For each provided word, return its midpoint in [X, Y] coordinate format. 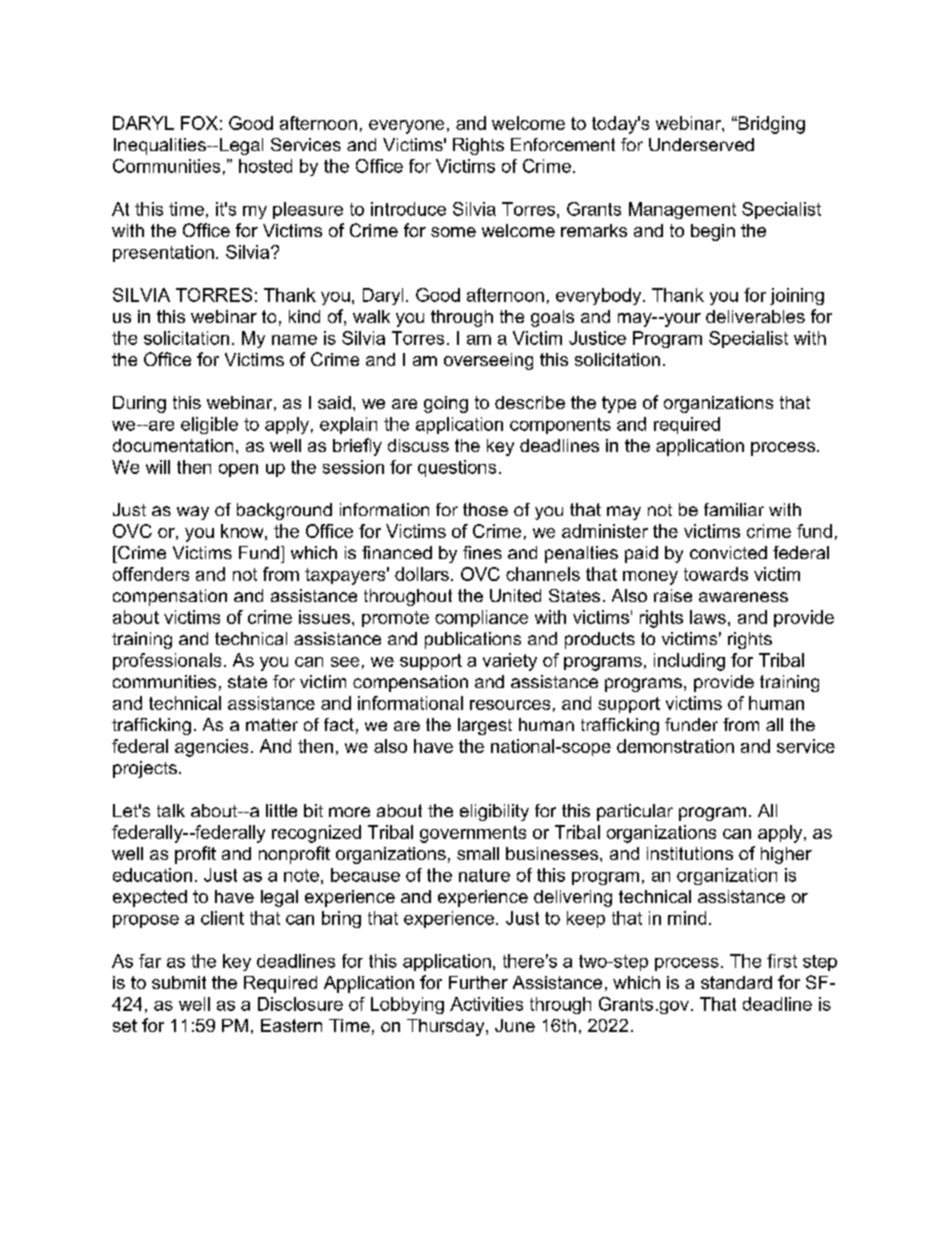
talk [171, 810]
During [139, 404]
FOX [199, 123]
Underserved [701, 144]
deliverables [755, 316]
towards [716, 574]
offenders [151, 574]
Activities [486, 1004]
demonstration [675, 746]
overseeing [488, 361]
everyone [406, 127]
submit [179, 982]
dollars [422, 574]
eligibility [494, 812]
